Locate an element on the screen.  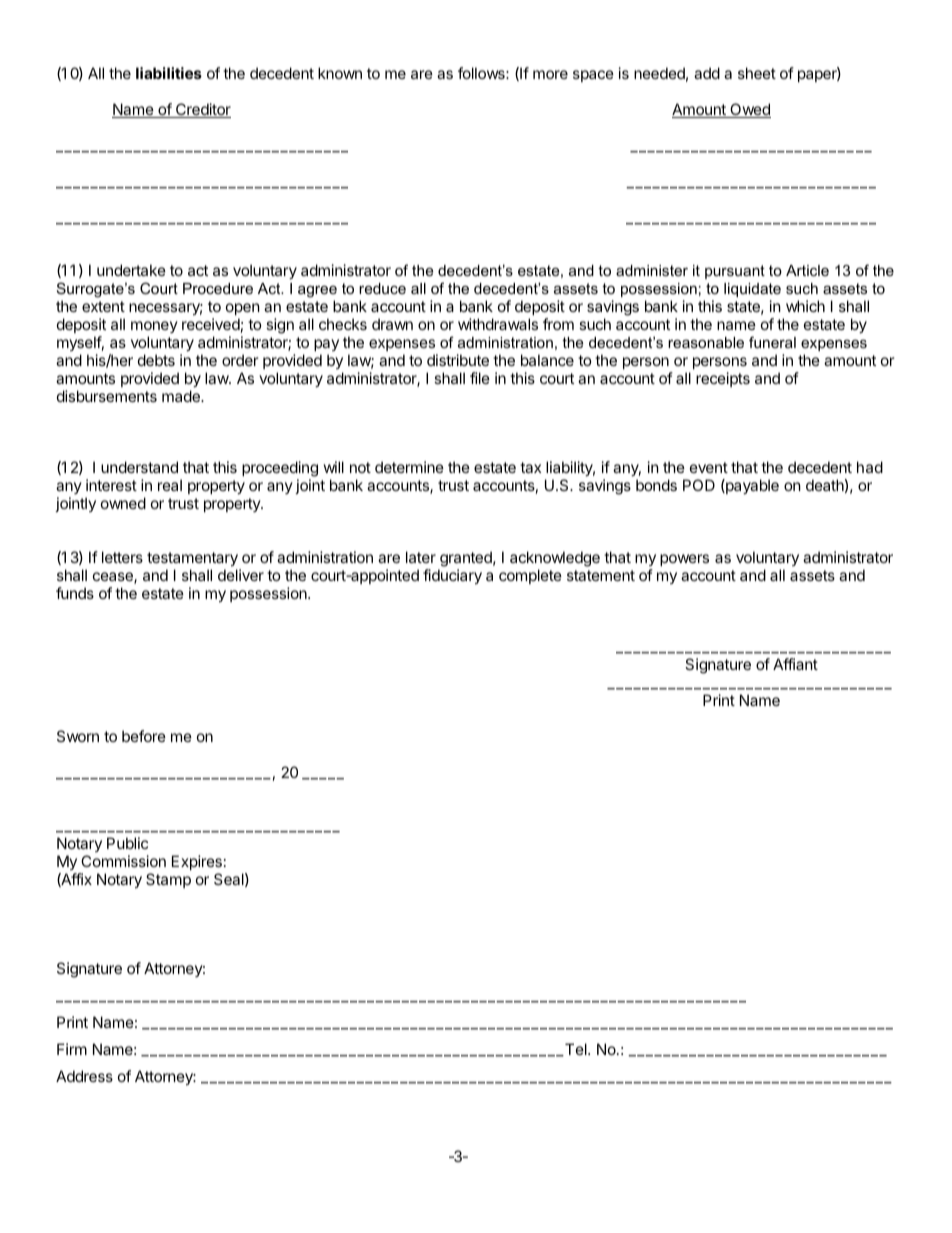
more is located at coordinates (550, 74).
